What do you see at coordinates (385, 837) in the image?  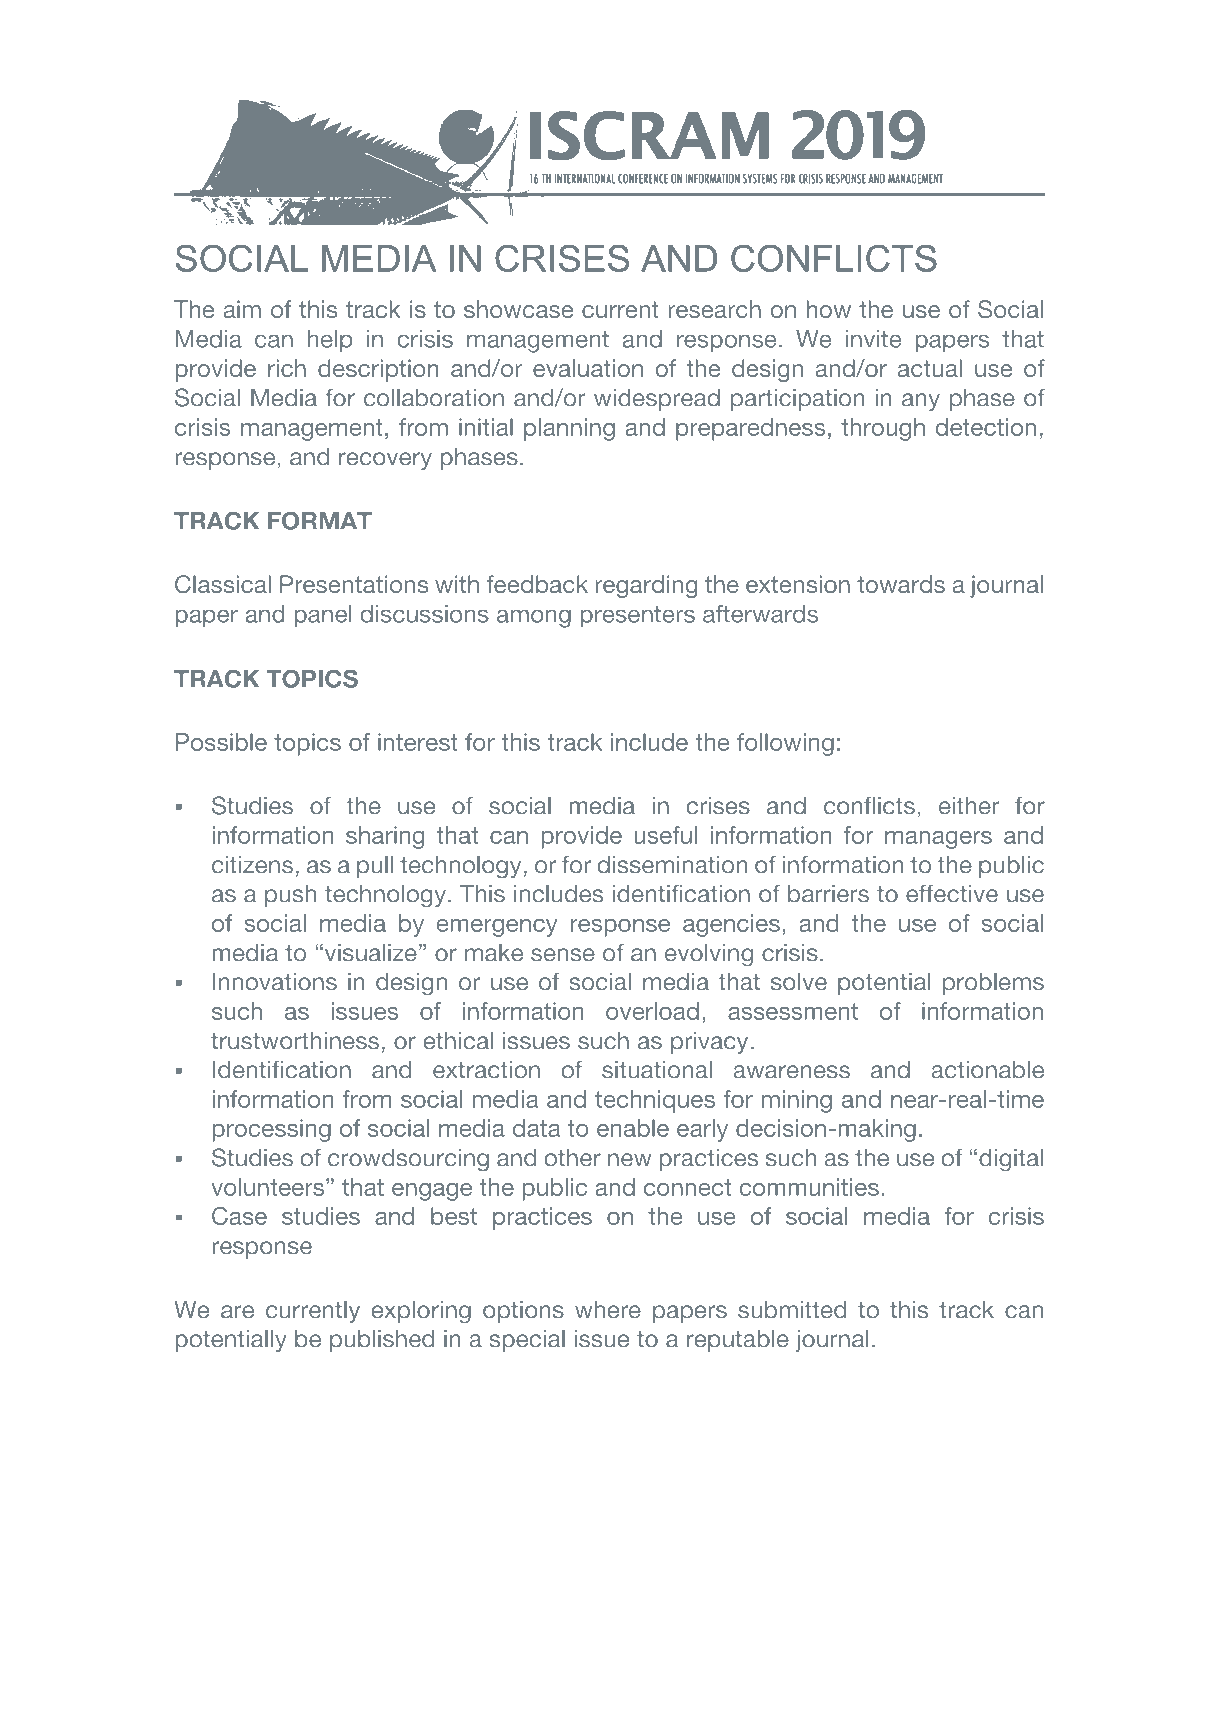 I see `sharing` at bounding box center [385, 837].
